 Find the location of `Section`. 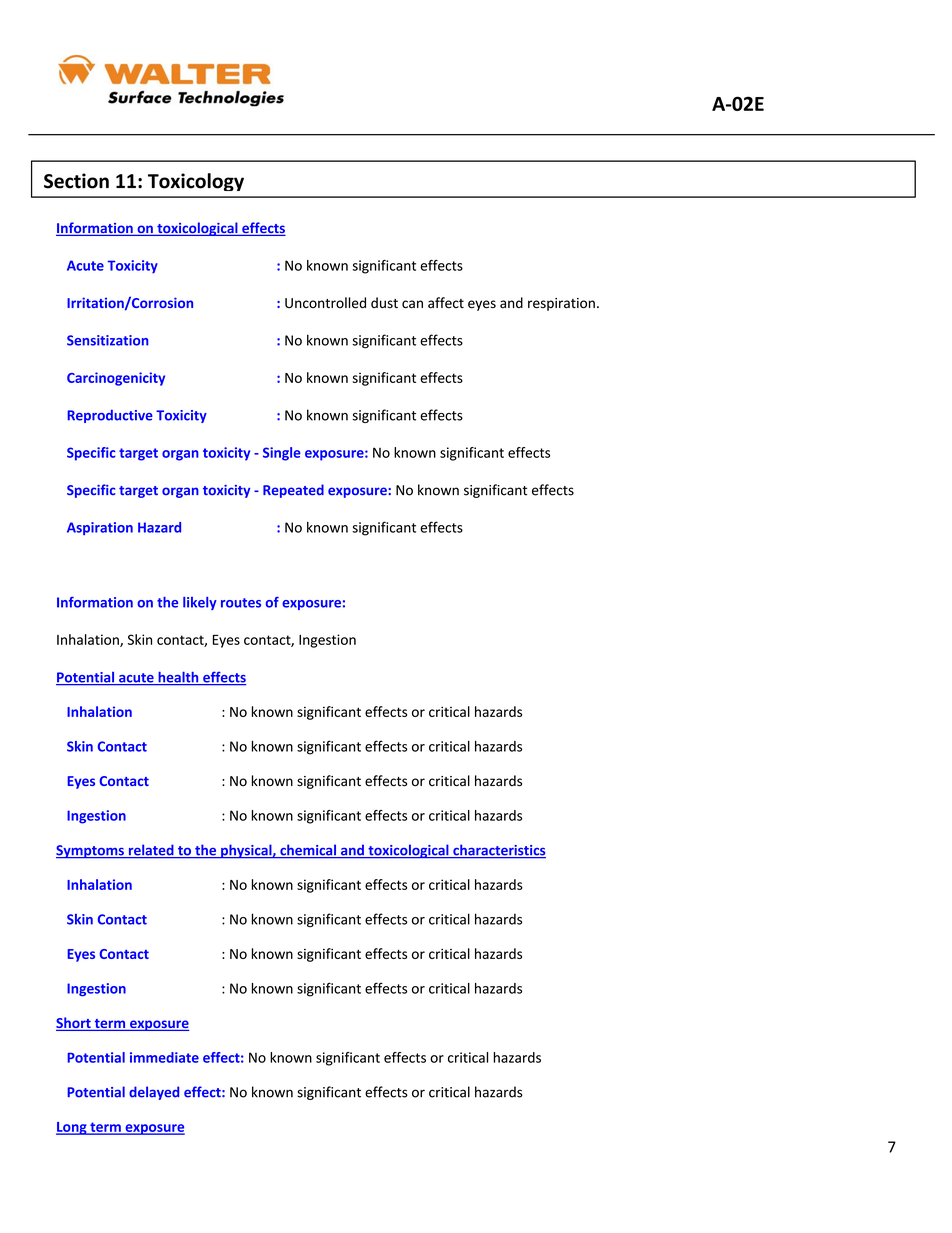

Section is located at coordinates (76, 181).
